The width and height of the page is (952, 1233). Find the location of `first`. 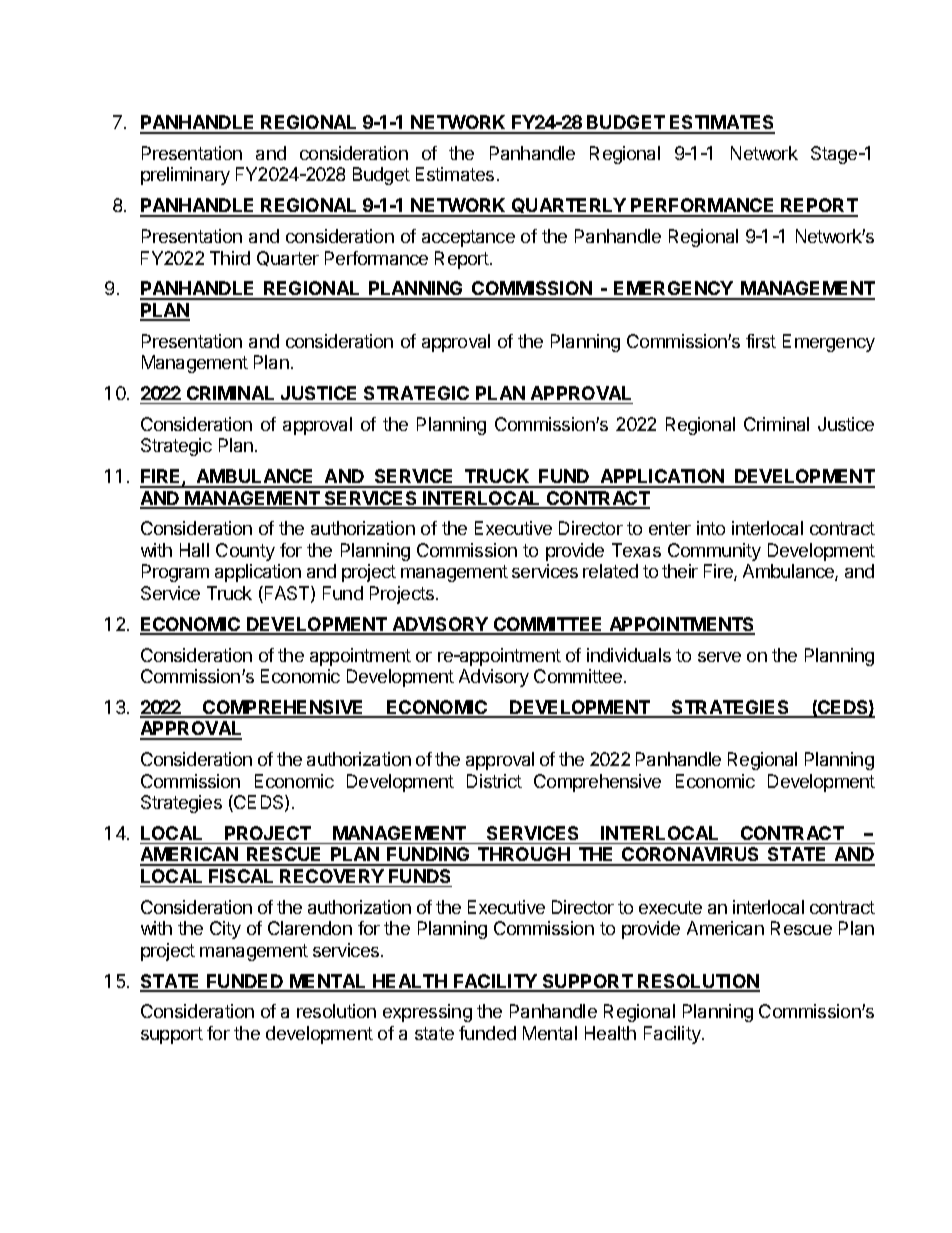

first is located at coordinates (761, 341).
